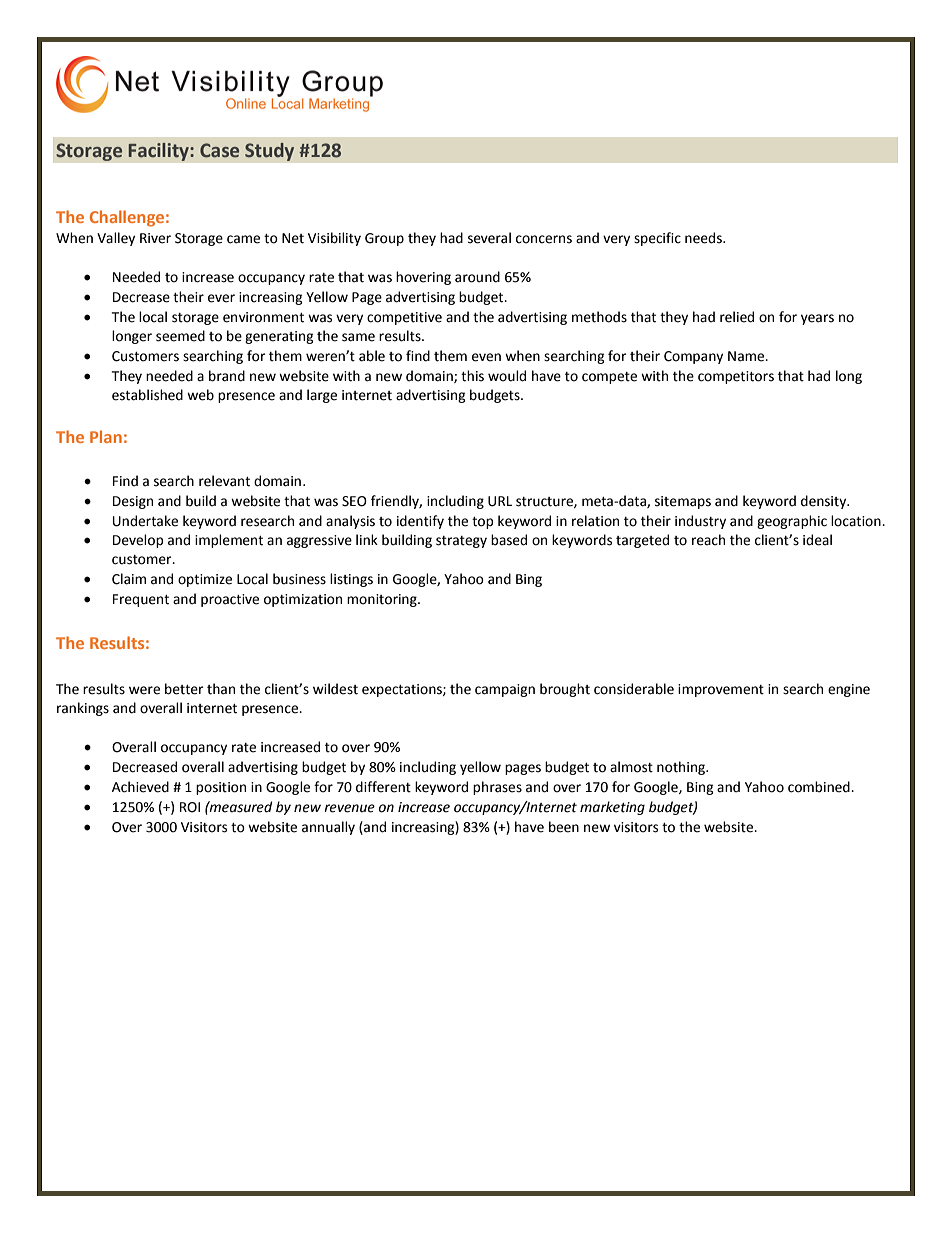  What do you see at coordinates (190, 807) in the screenshot?
I see `ROI` at bounding box center [190, 807].
